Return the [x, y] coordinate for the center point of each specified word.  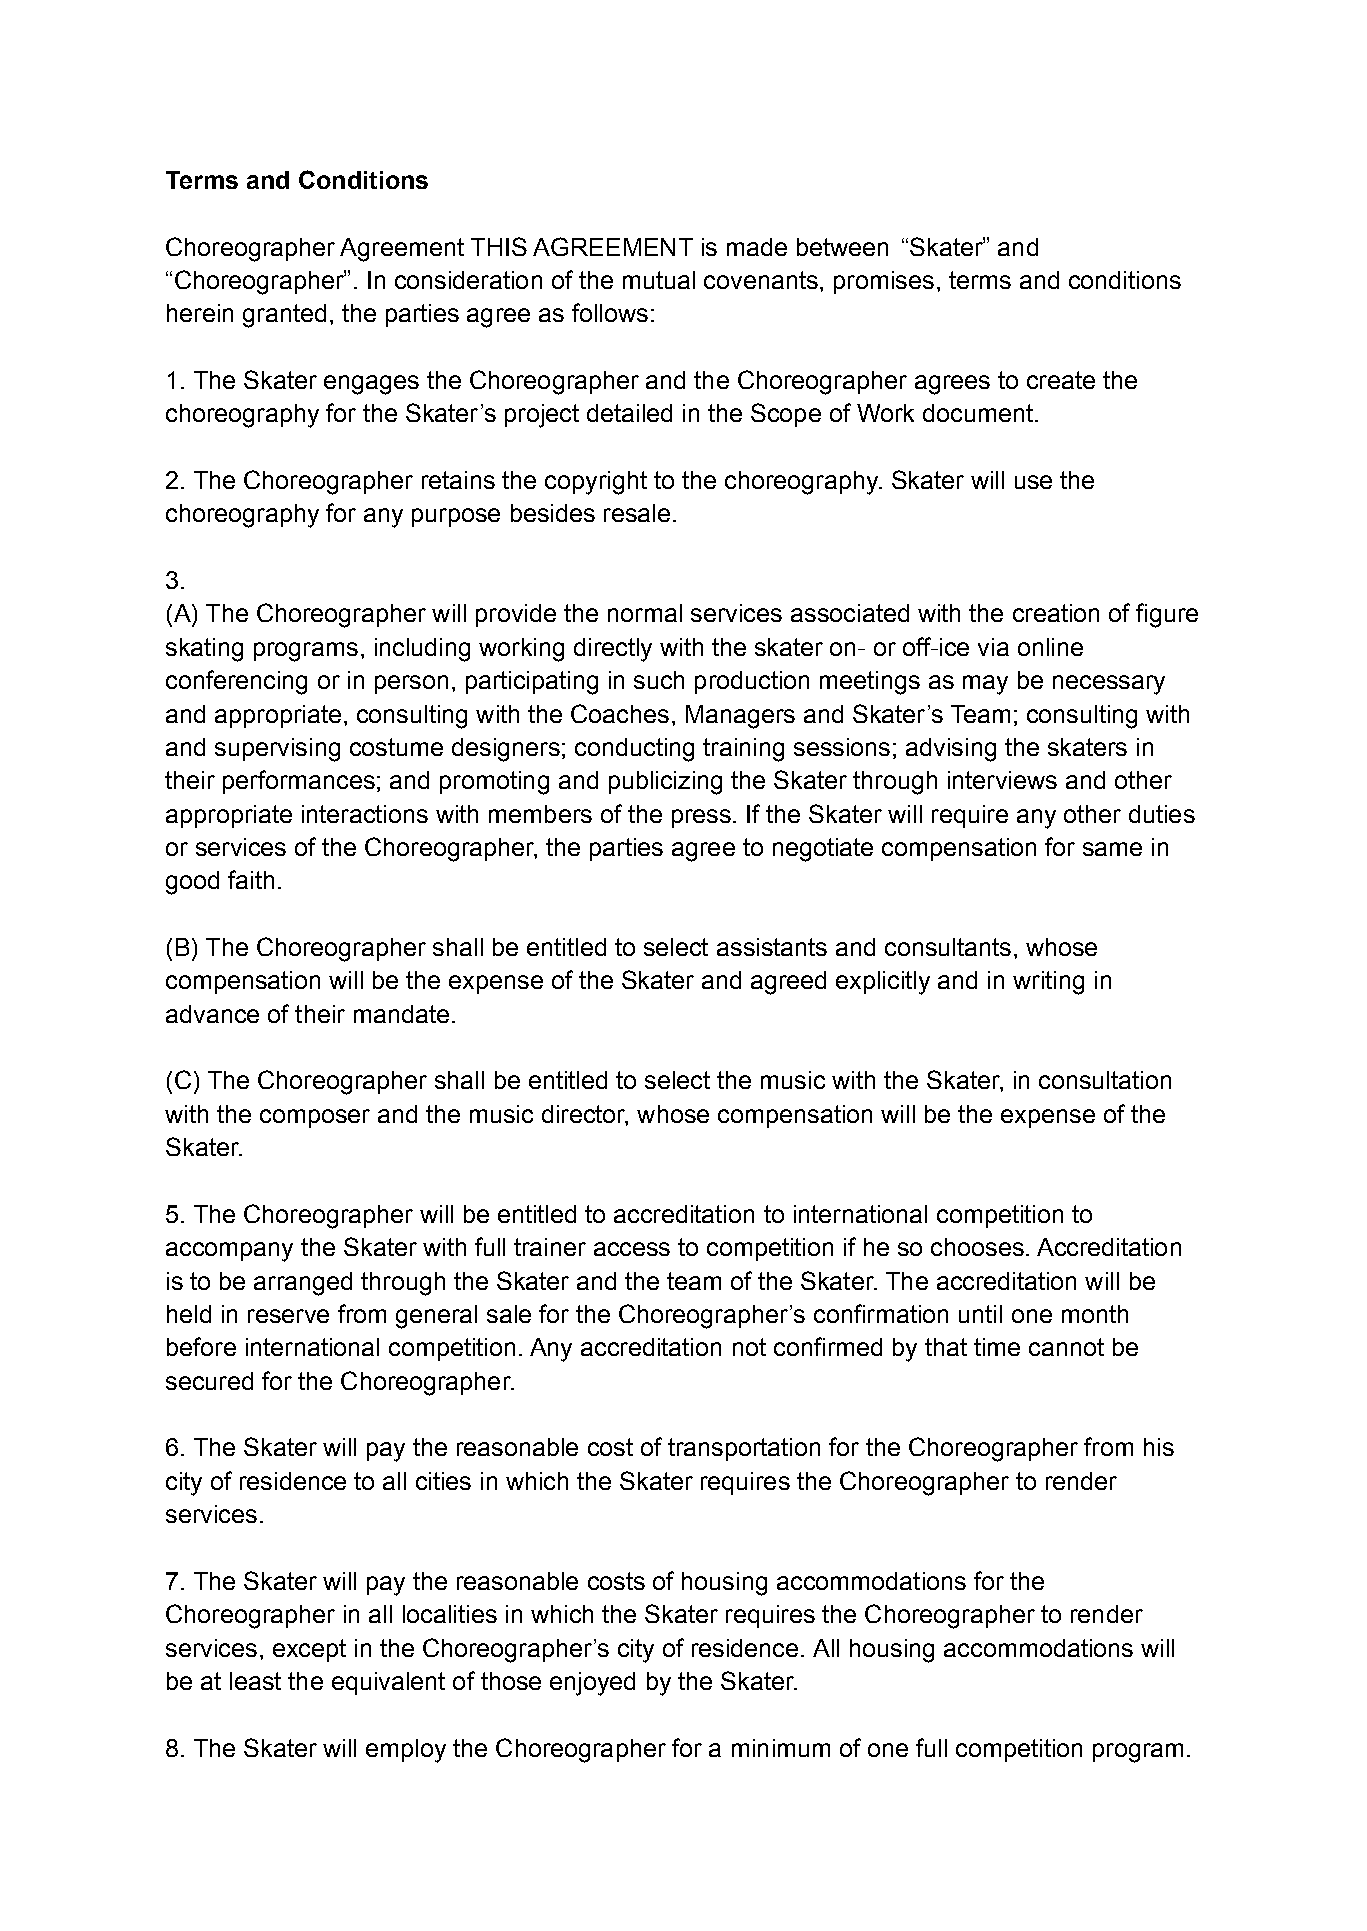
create [1061, 380]
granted [284, 316]
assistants [772, 947]
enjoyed [592, 1684]
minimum [781, 1748]
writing [1048, 983]
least [255, 1681]
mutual [659, 280]
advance [212, 1014]
